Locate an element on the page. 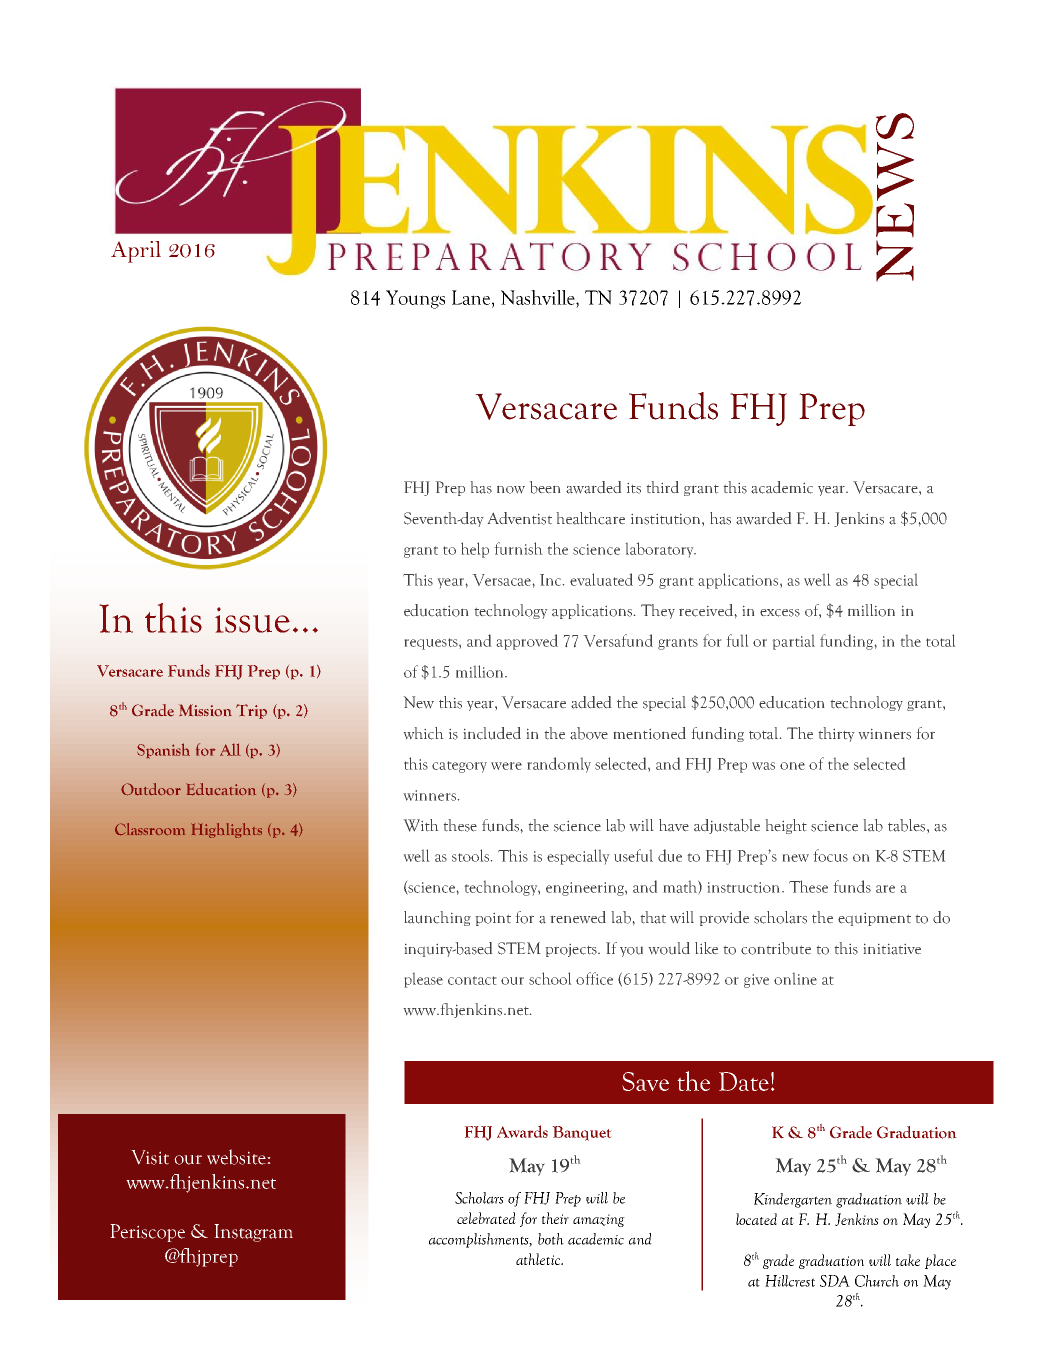  third is located at coordinates (663, 487).
